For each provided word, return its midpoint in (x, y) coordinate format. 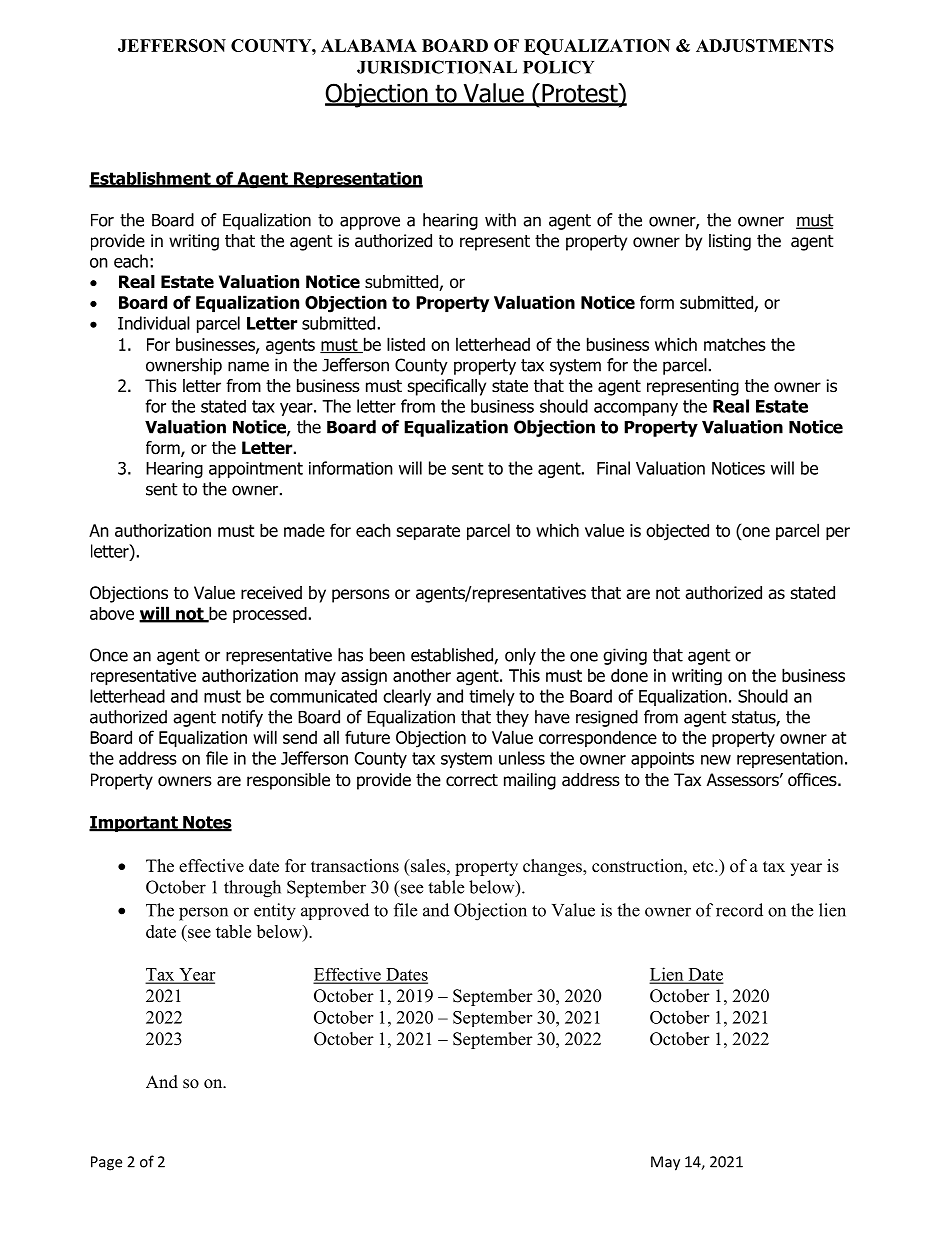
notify (242, 718)
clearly (407, 697)
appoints (662, 760)
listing (730, 242)
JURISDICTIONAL (437, 67)
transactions (355, 866)
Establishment (151, 179)
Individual (154, 323)
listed (406, 344)
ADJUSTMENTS (765, 45)
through (252, 889)
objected (677, 532)
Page (106, 1163)
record (739, 910)
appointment (256, 470)
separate (428, 532)
